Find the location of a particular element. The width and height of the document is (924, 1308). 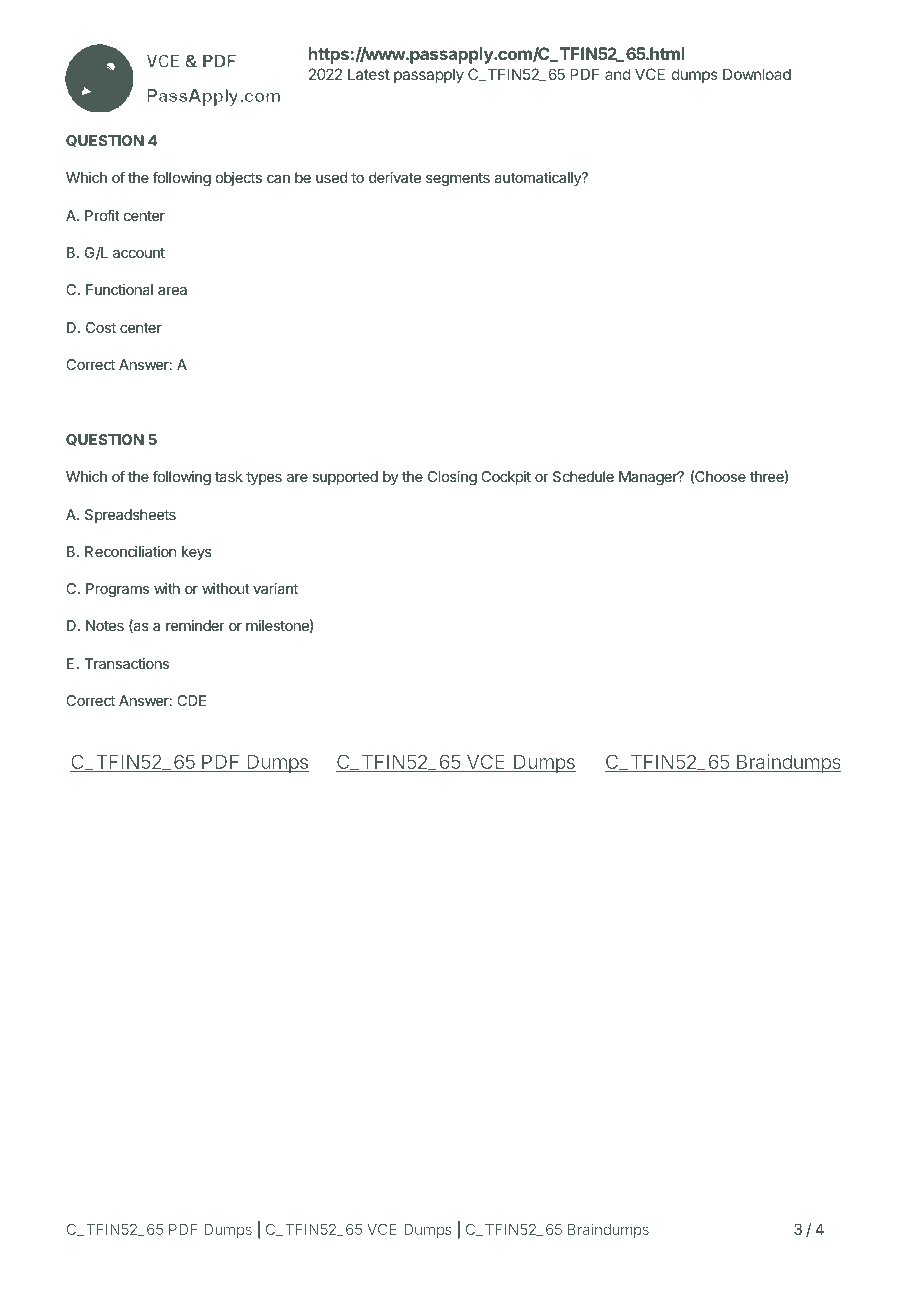

variant is located at coordinates (275, 588).
